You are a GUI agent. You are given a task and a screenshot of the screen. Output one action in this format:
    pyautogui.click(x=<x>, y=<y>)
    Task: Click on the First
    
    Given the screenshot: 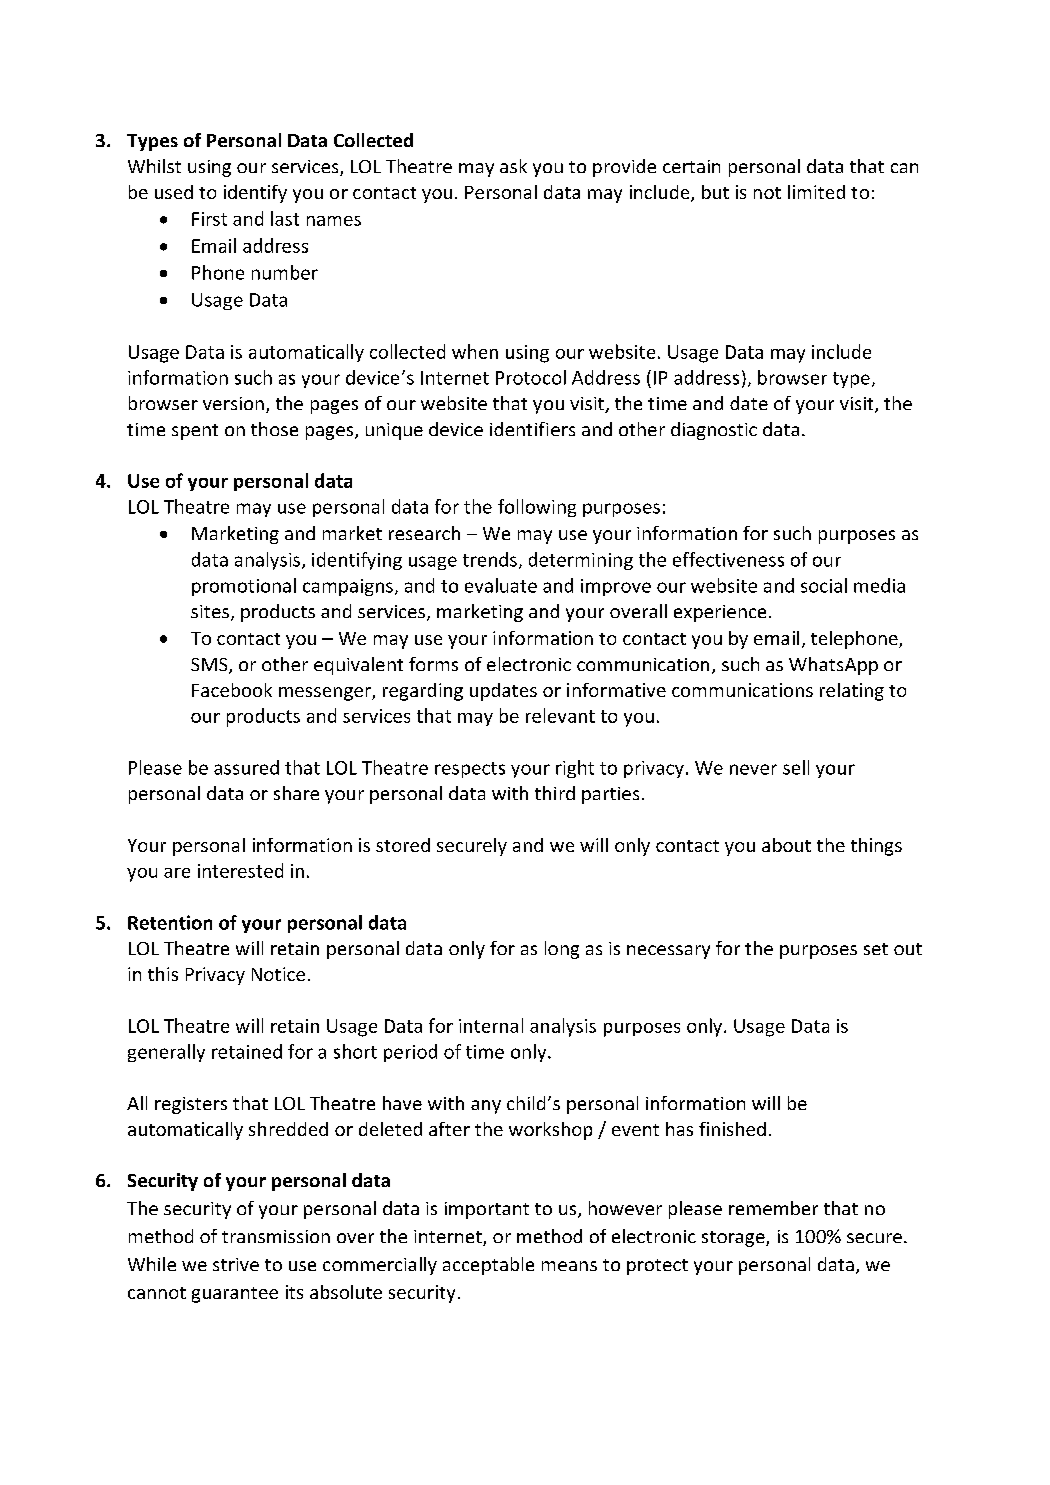 What is the action you would take?
    pyautogui.click(x=209, y=219)
